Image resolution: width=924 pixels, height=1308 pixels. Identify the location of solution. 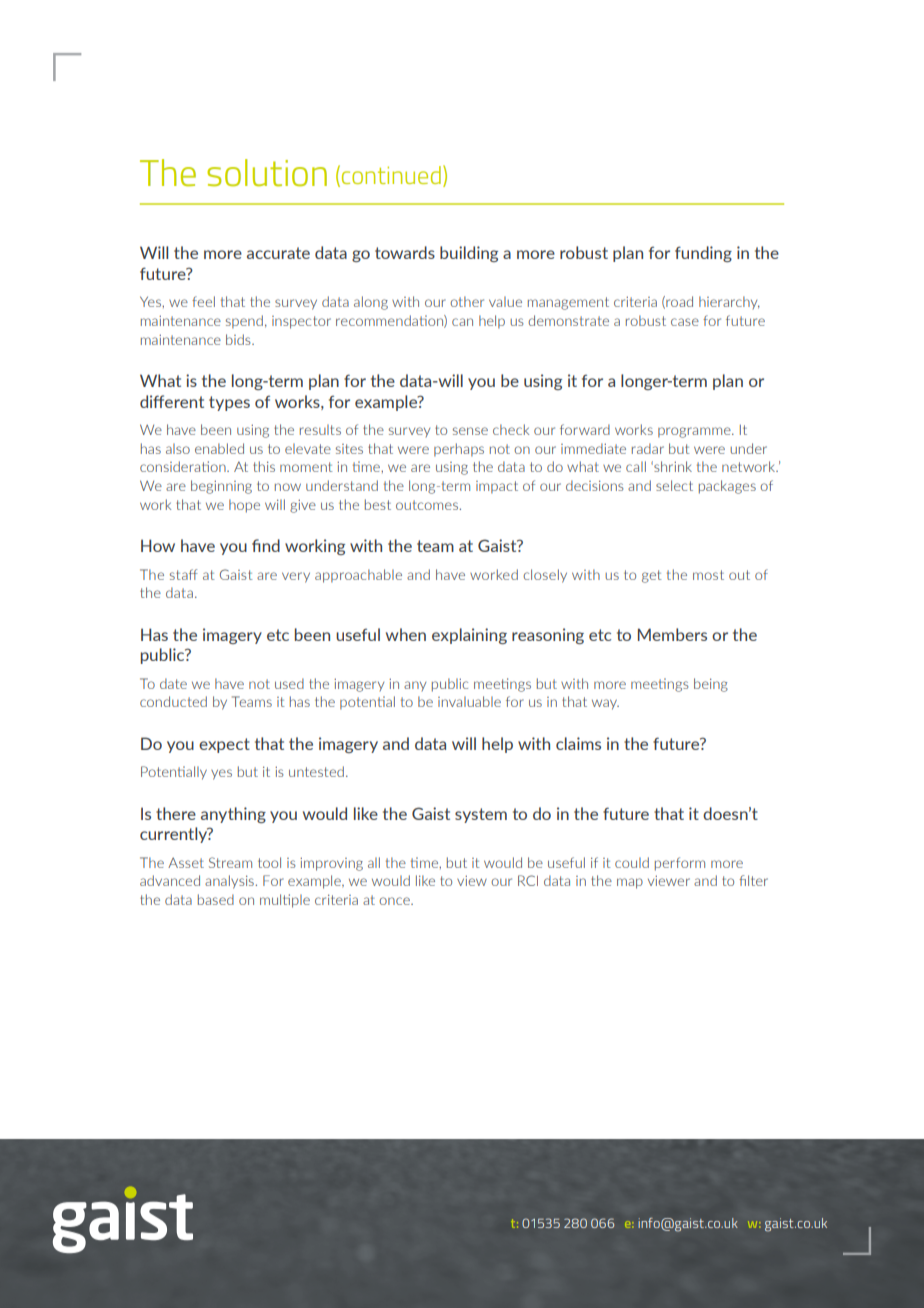
(267, 173).
